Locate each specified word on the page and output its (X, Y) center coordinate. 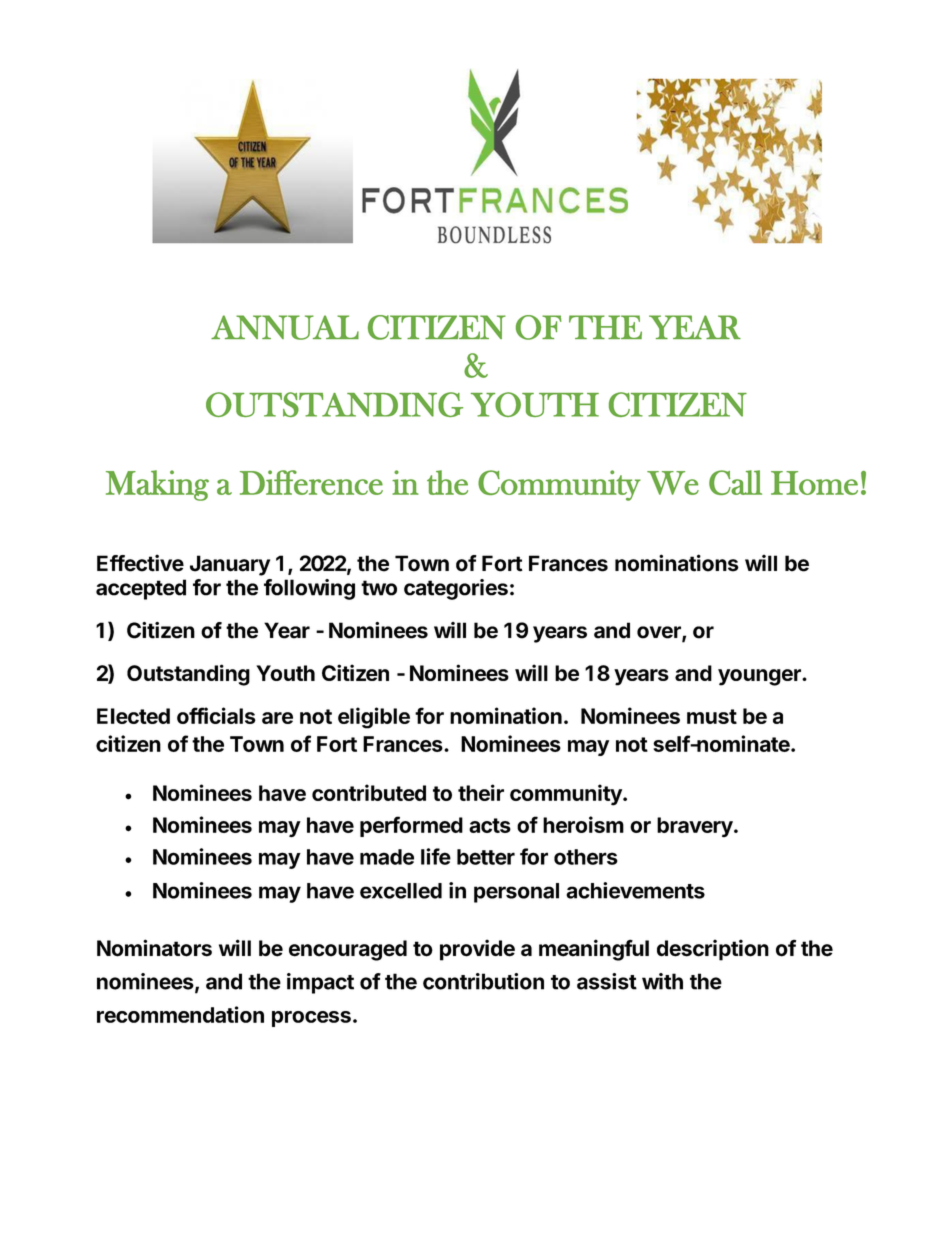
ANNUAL (285, 327)
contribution (483, 981)
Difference (311, 482)
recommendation (180, 1014)
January (230, 565)
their (481, 792)
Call (735, 482)
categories (456, 589)
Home (814, 483)
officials (216, 715)
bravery (695, 827)
